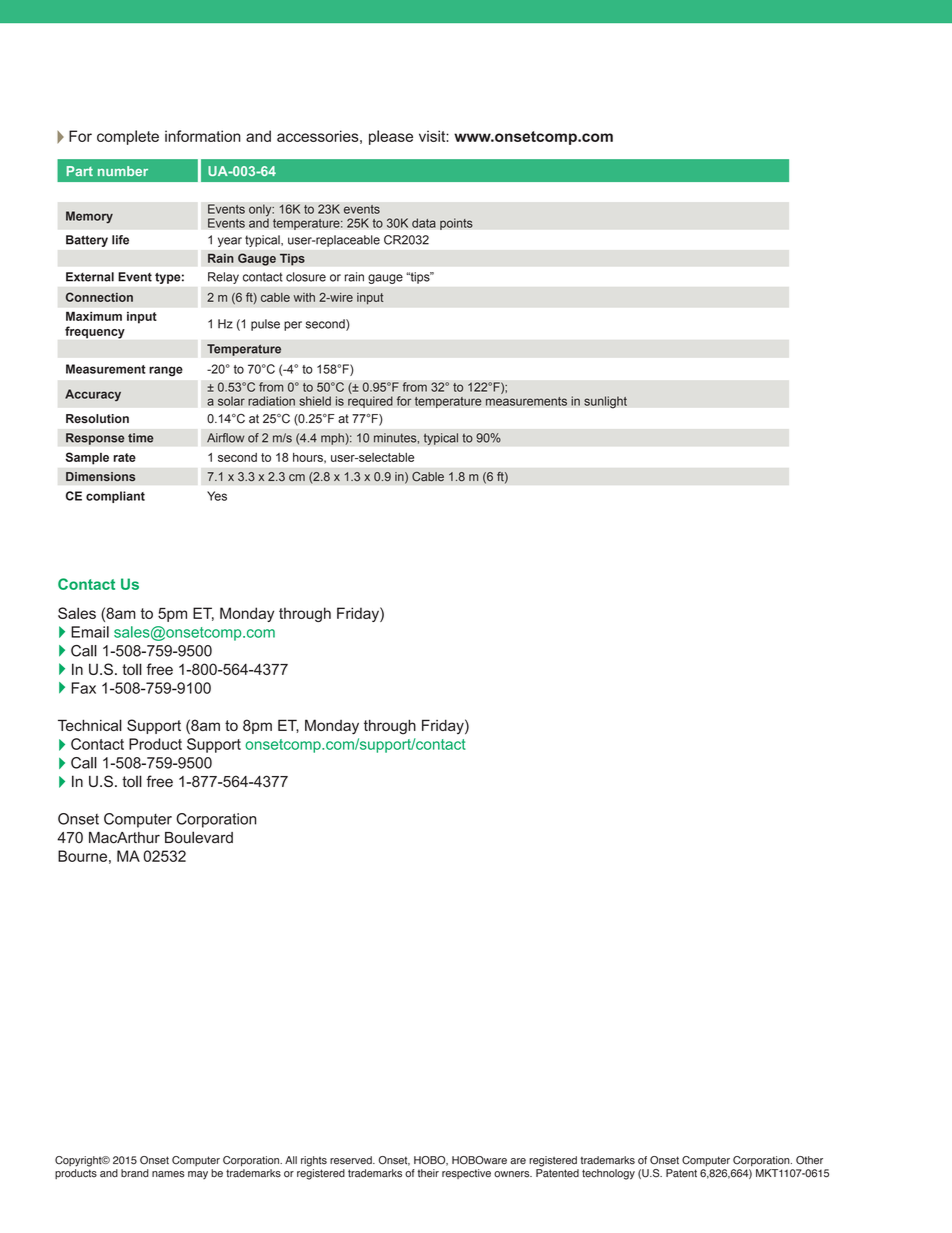  I want to click on reserved, so click(352, 1160).
